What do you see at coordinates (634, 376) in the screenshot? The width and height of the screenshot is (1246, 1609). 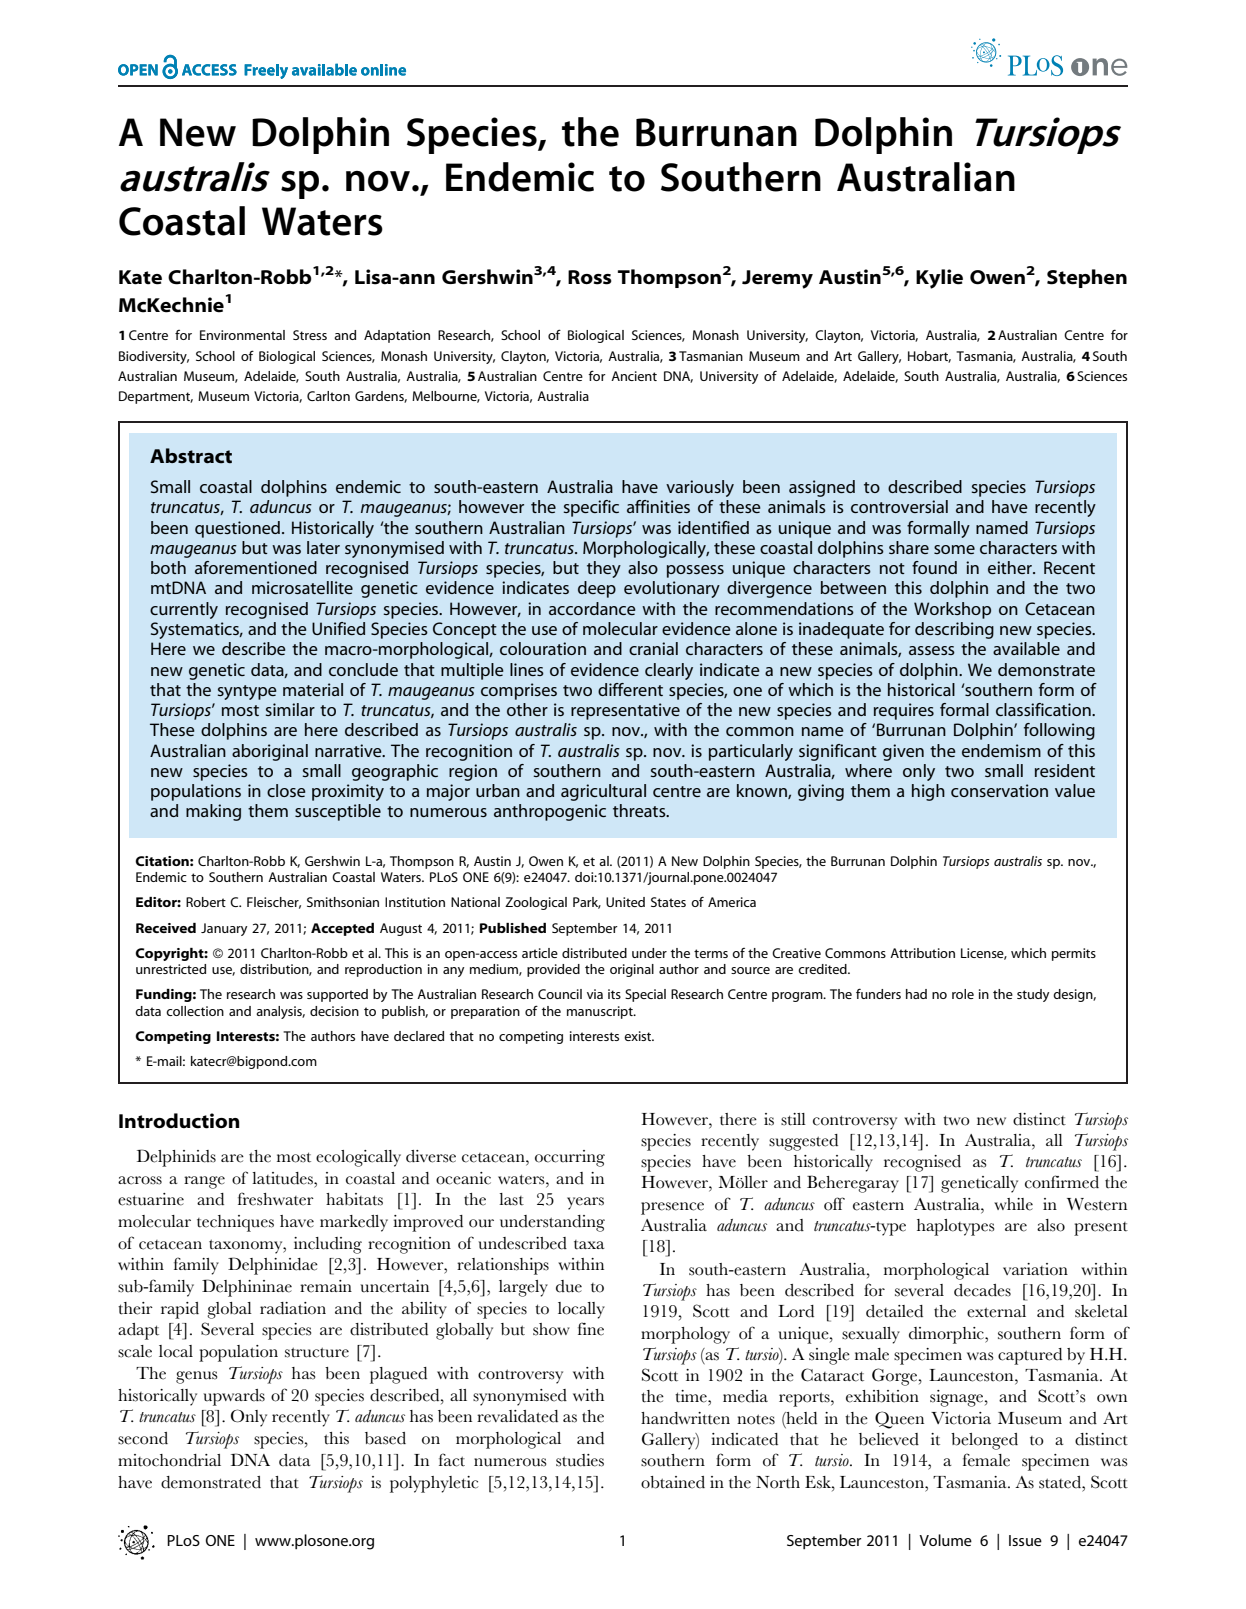 I see `Ancient` at bounding box center [634, 376].
